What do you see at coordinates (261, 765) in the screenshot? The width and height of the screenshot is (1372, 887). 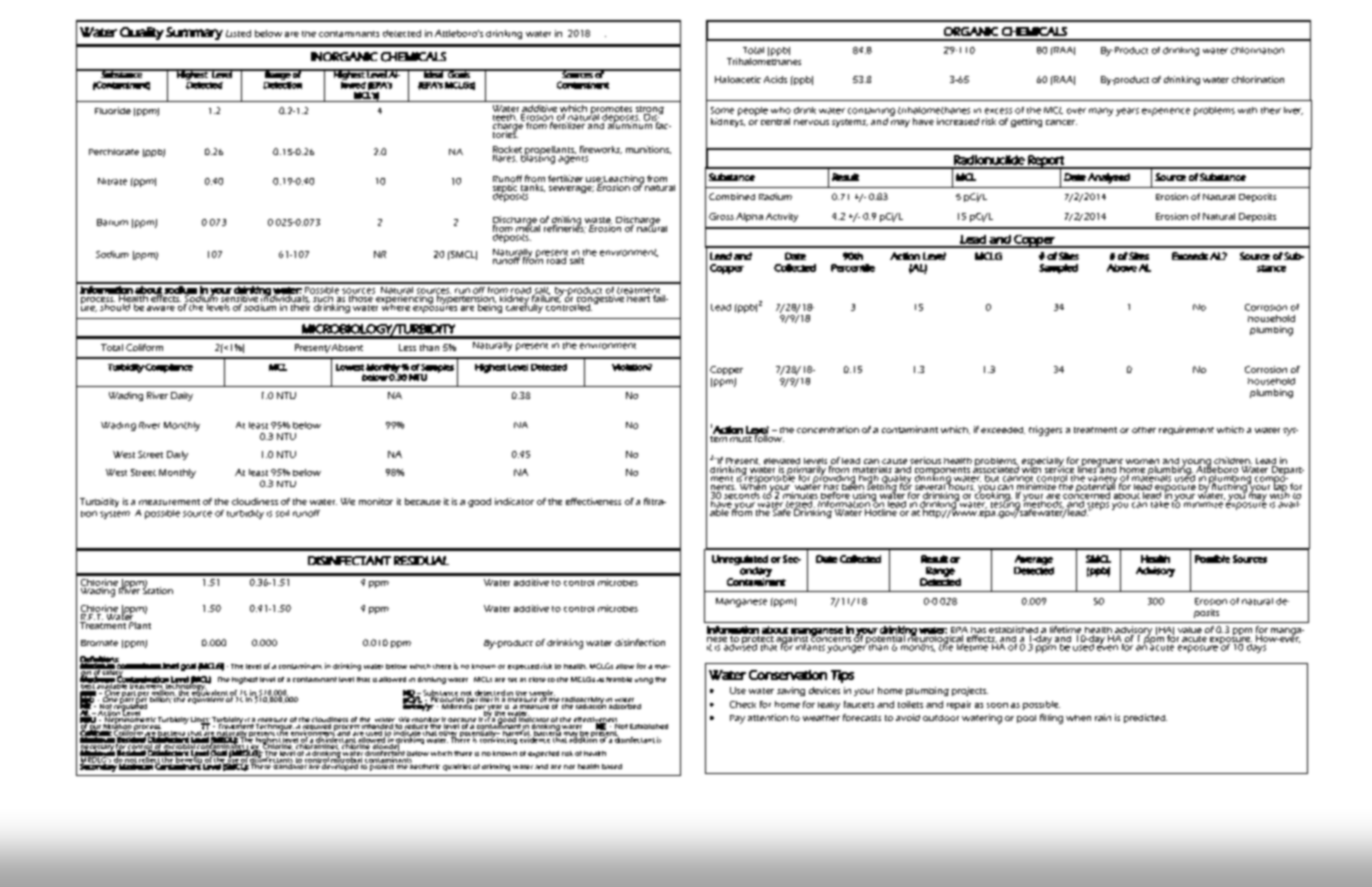 I see `These` at bounding box center [261, 765].
